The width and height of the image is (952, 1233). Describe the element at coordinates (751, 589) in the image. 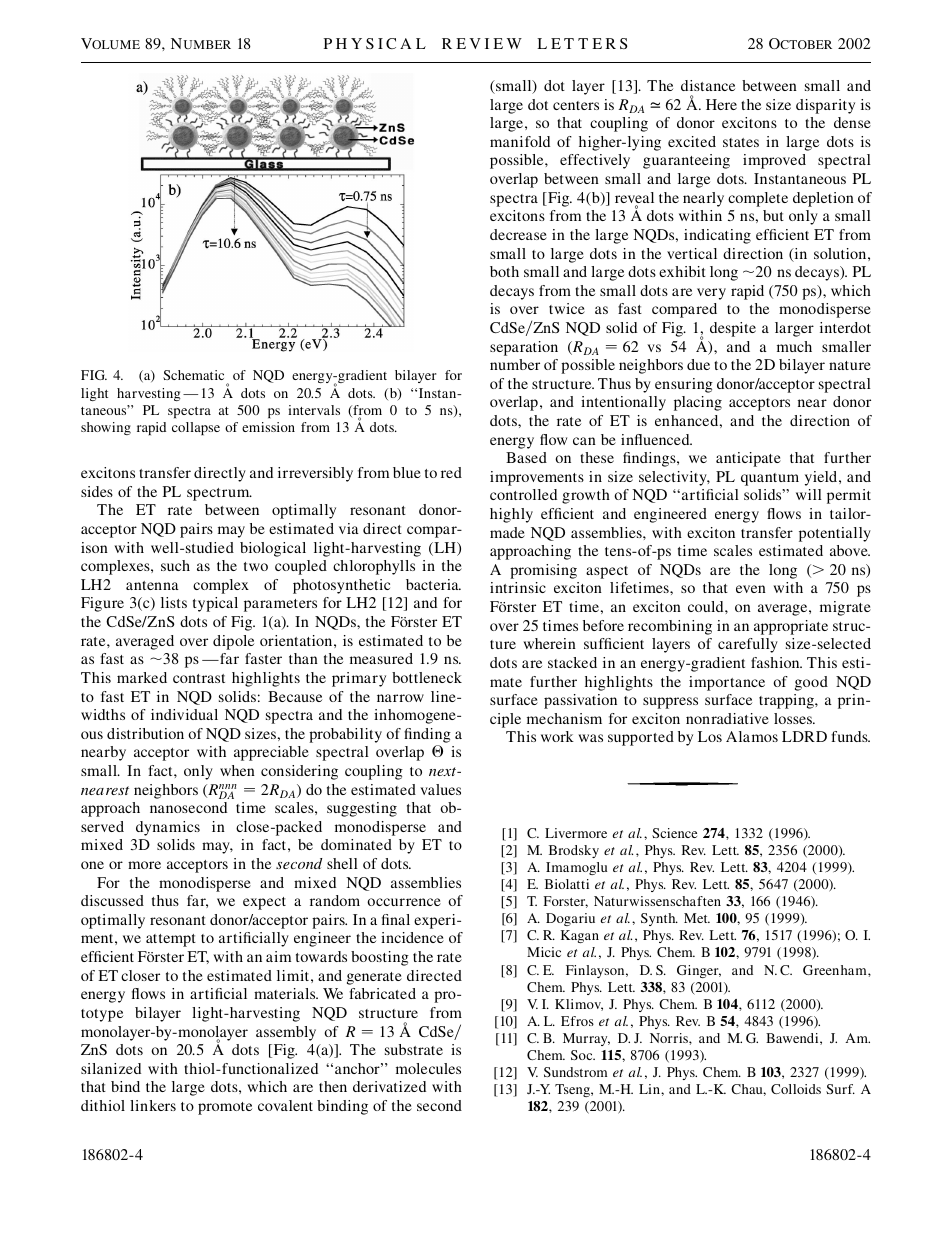

I see `even` at that location.
